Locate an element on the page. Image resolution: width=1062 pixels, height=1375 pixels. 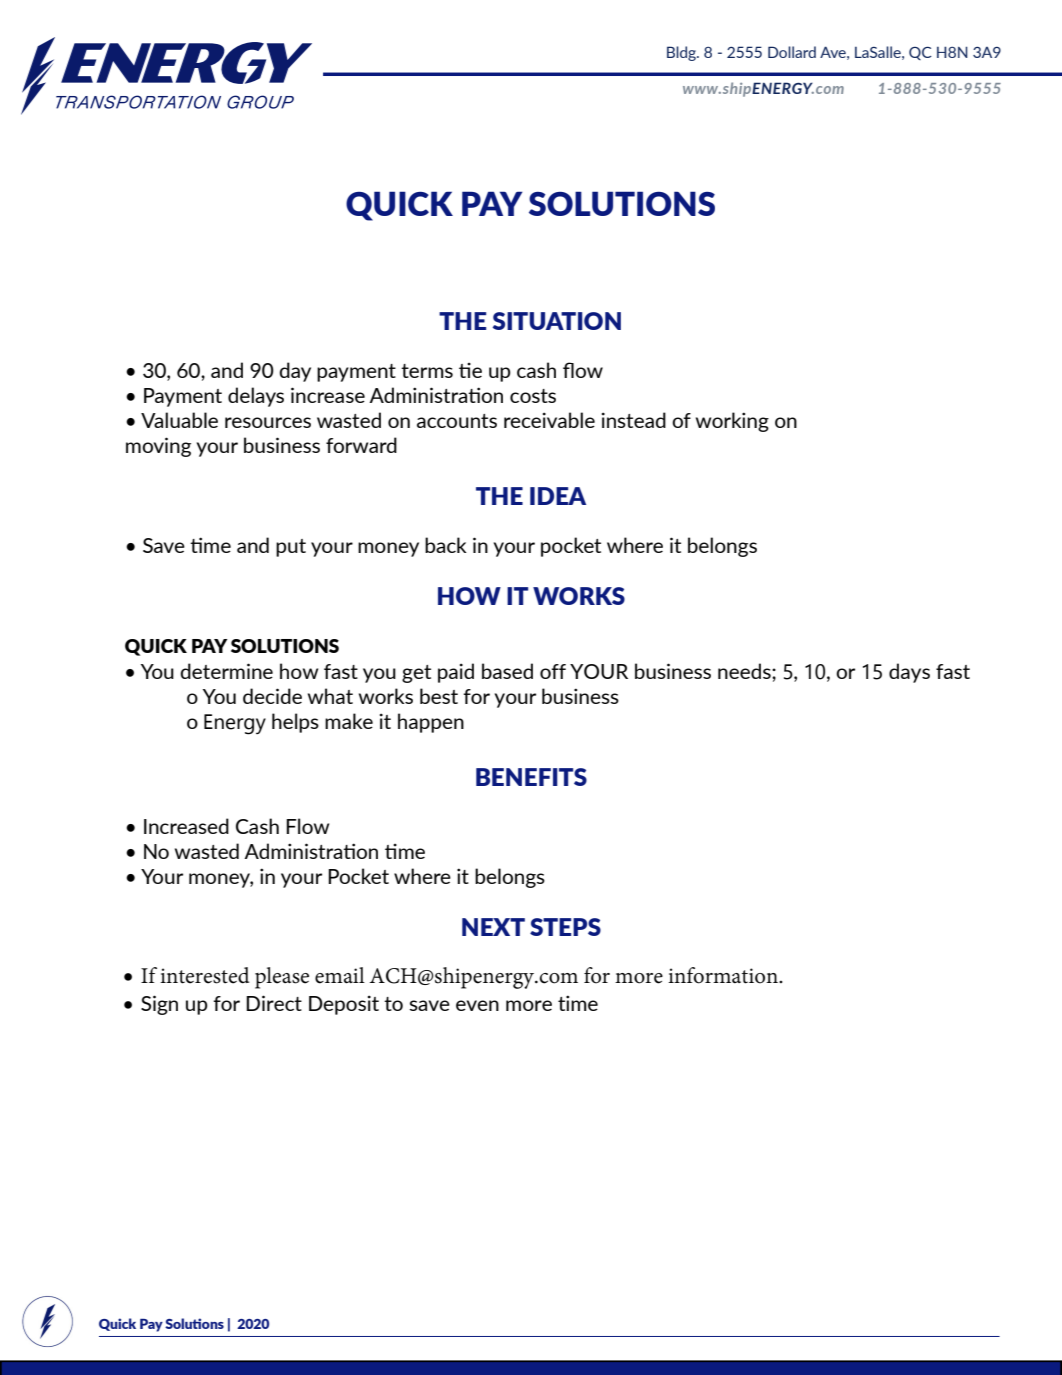
SITUATION is located at coordinates (557, 321).
